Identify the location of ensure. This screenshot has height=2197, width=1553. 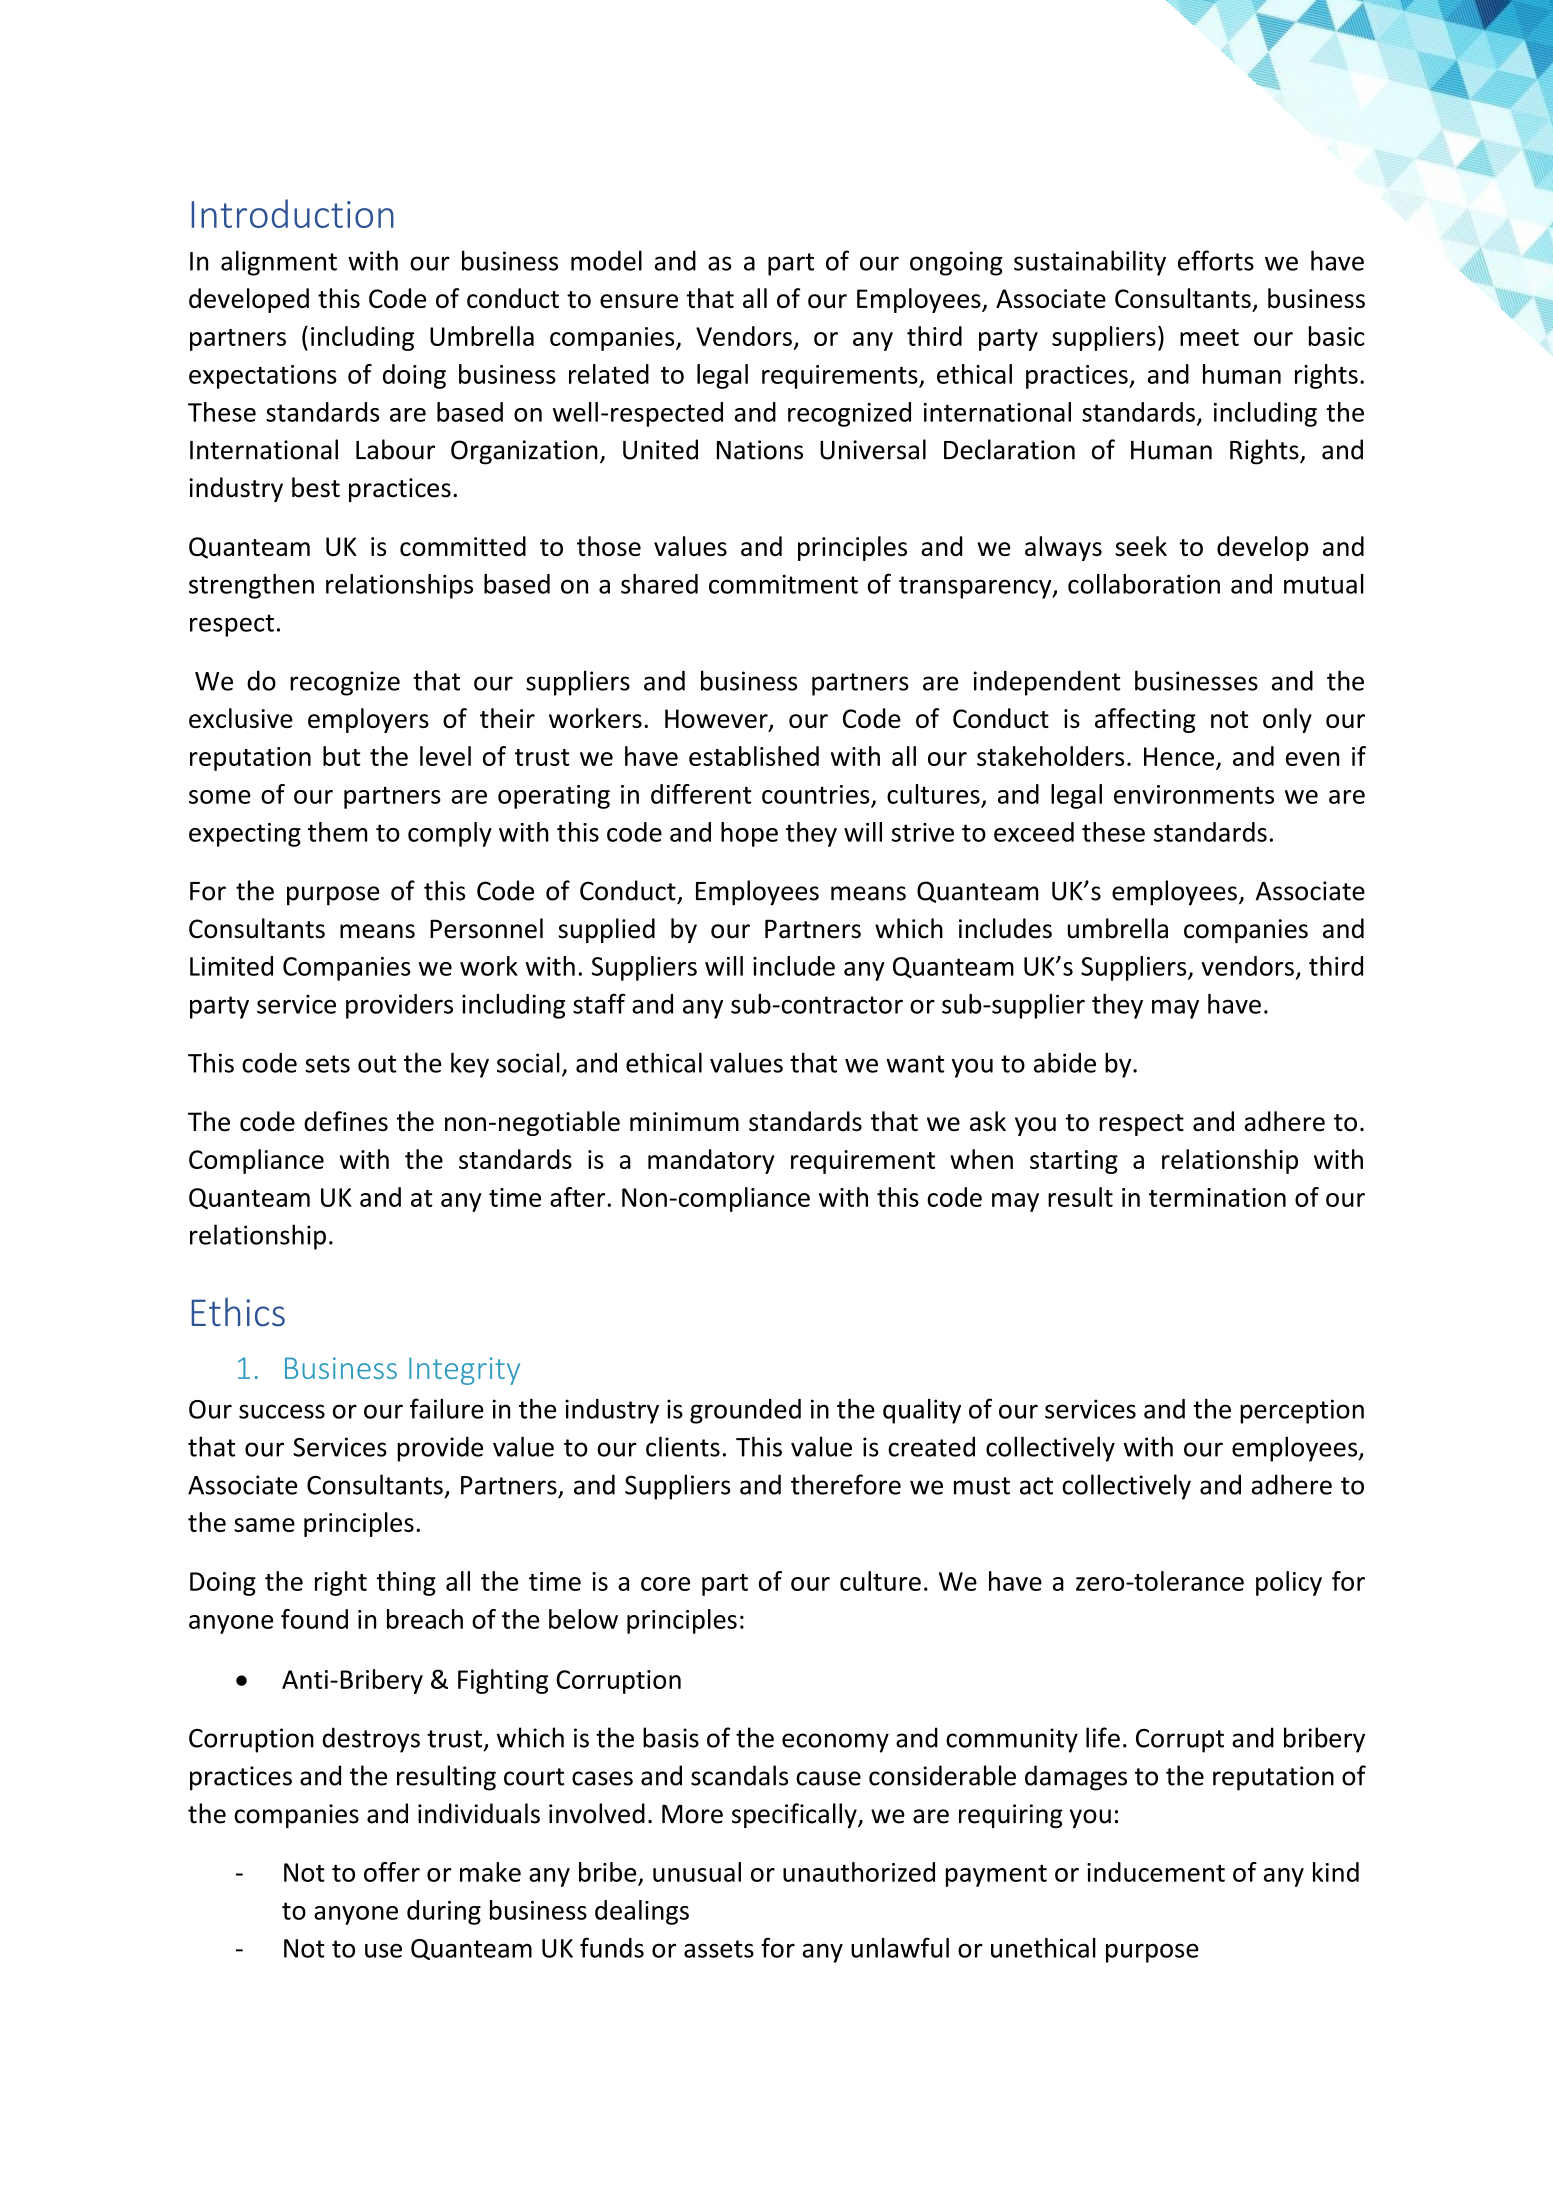
(639, 301).
